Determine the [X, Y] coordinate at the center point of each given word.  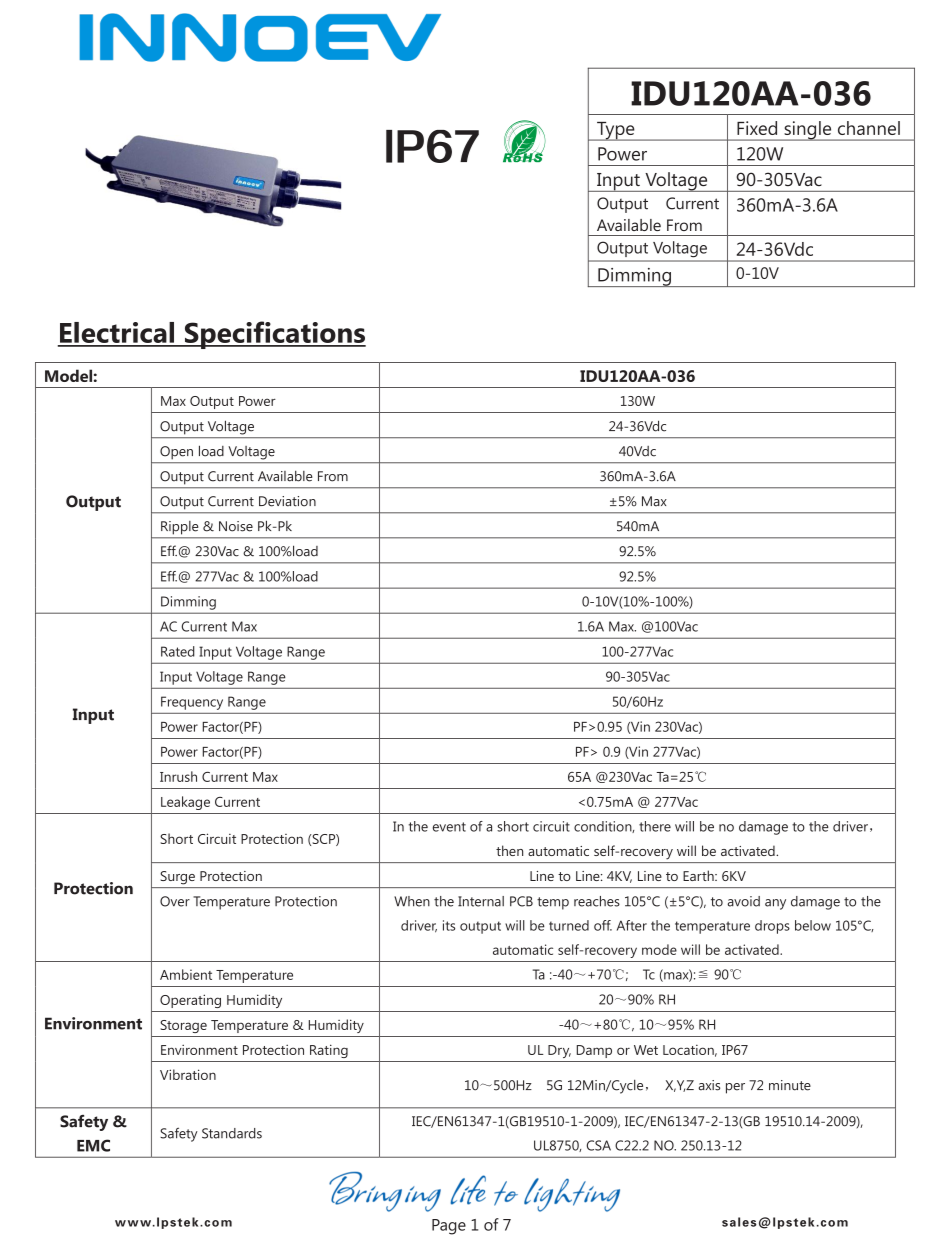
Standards [232, 1133]
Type [616, 131]
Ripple [179, 527]
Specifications [274, 335]
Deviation [287, 501]
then [509, 850]
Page [449, 1227]
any [775, 904]
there [655, 826]
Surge [178, 877]
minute [790, 1085]
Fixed [757, 128]
